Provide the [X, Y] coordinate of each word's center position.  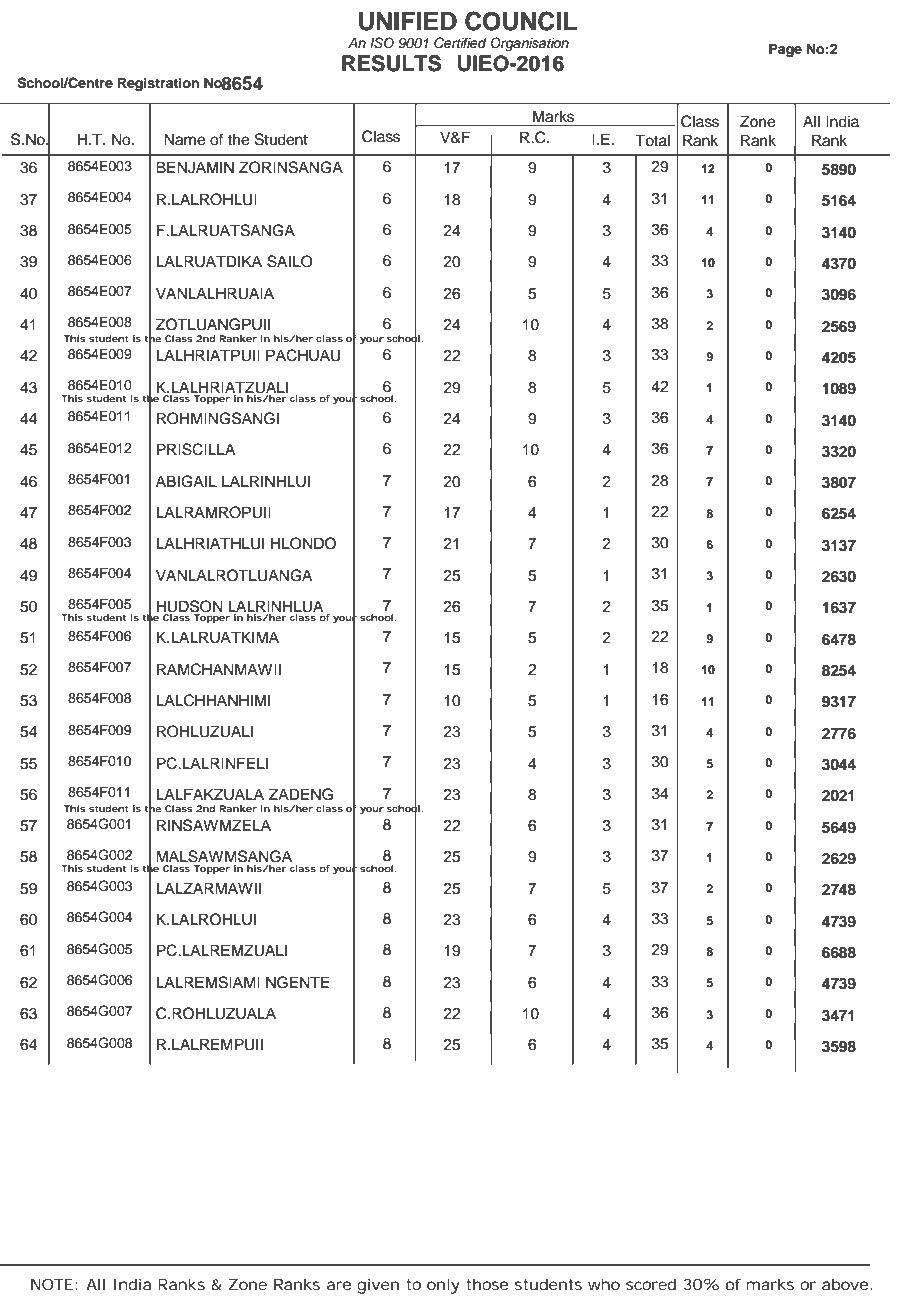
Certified [460, 43]
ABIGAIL [186, 481]
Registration [158, 84]
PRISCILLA [196, 449]
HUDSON [189, 607]
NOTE [54, 1284]
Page [785, 50]
